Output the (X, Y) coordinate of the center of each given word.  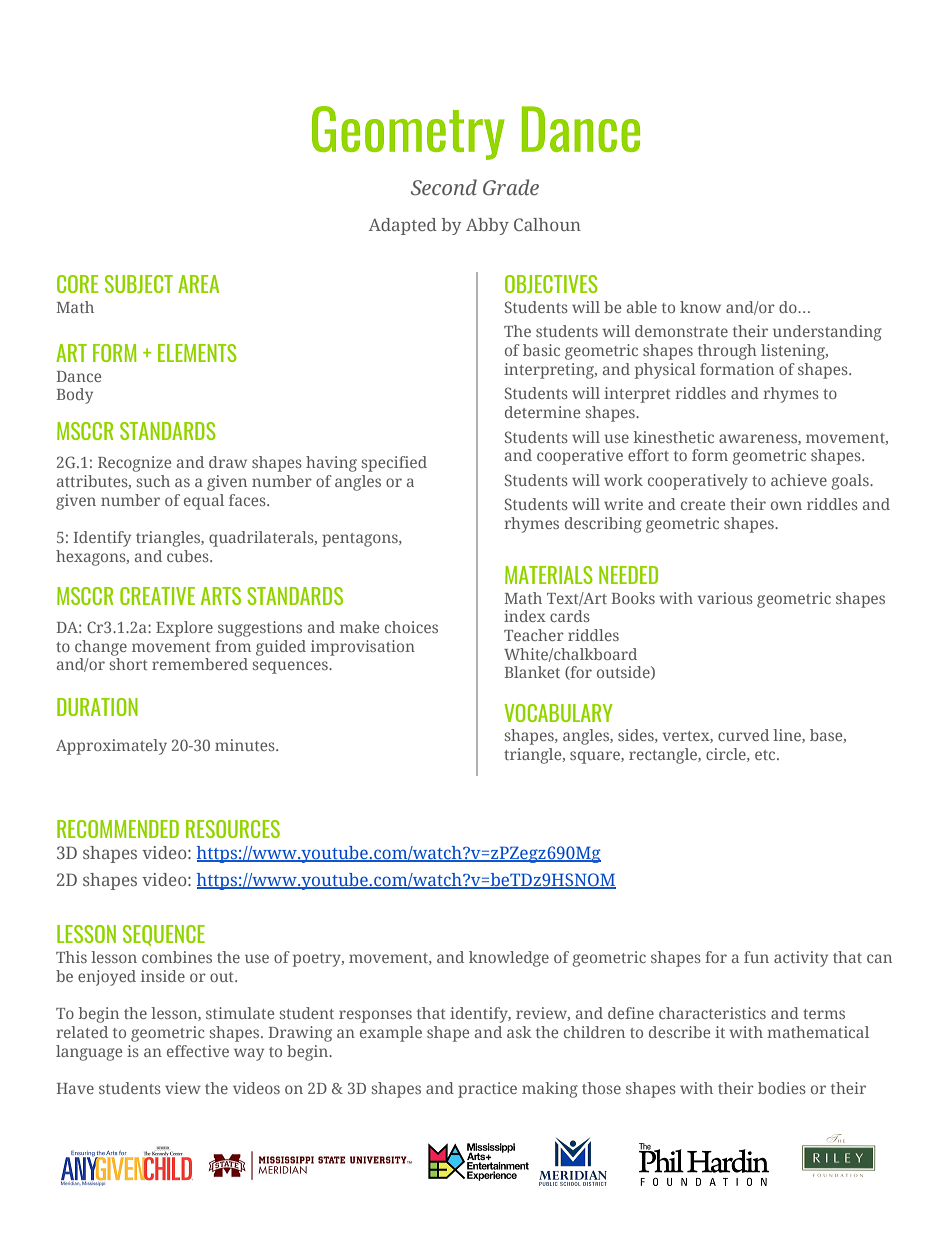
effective (198, 1051)
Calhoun (547, 224)
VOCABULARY (558, 713)
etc (766, 755)
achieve (799, 480)
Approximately (111, 747)
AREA (198, 284)
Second (444, 187)
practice (487, 1090)
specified (394, 464)
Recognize (134, 464)
